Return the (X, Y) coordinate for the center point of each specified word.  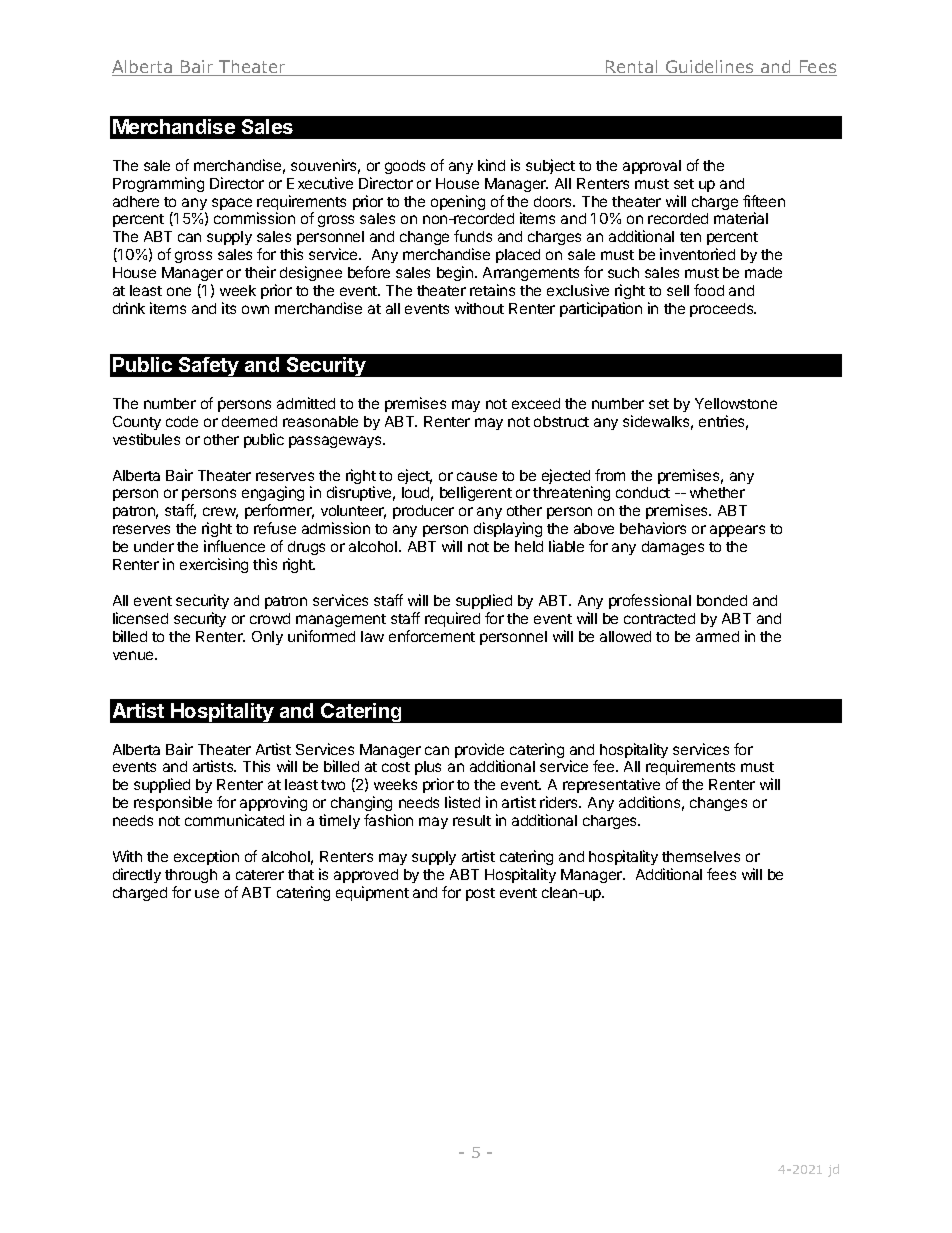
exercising (214, 565)
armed (717, 636)
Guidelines (710, 68)
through (191, 876)
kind (491, 165)
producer (423, 512)
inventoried (697, 254)
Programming (158, 184)
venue (134, 655)
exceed (536, 403)
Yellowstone (736, 403)
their (260, 272)
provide (479, 752)
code (182, 421)
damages (673, 548)
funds (473, 236)
